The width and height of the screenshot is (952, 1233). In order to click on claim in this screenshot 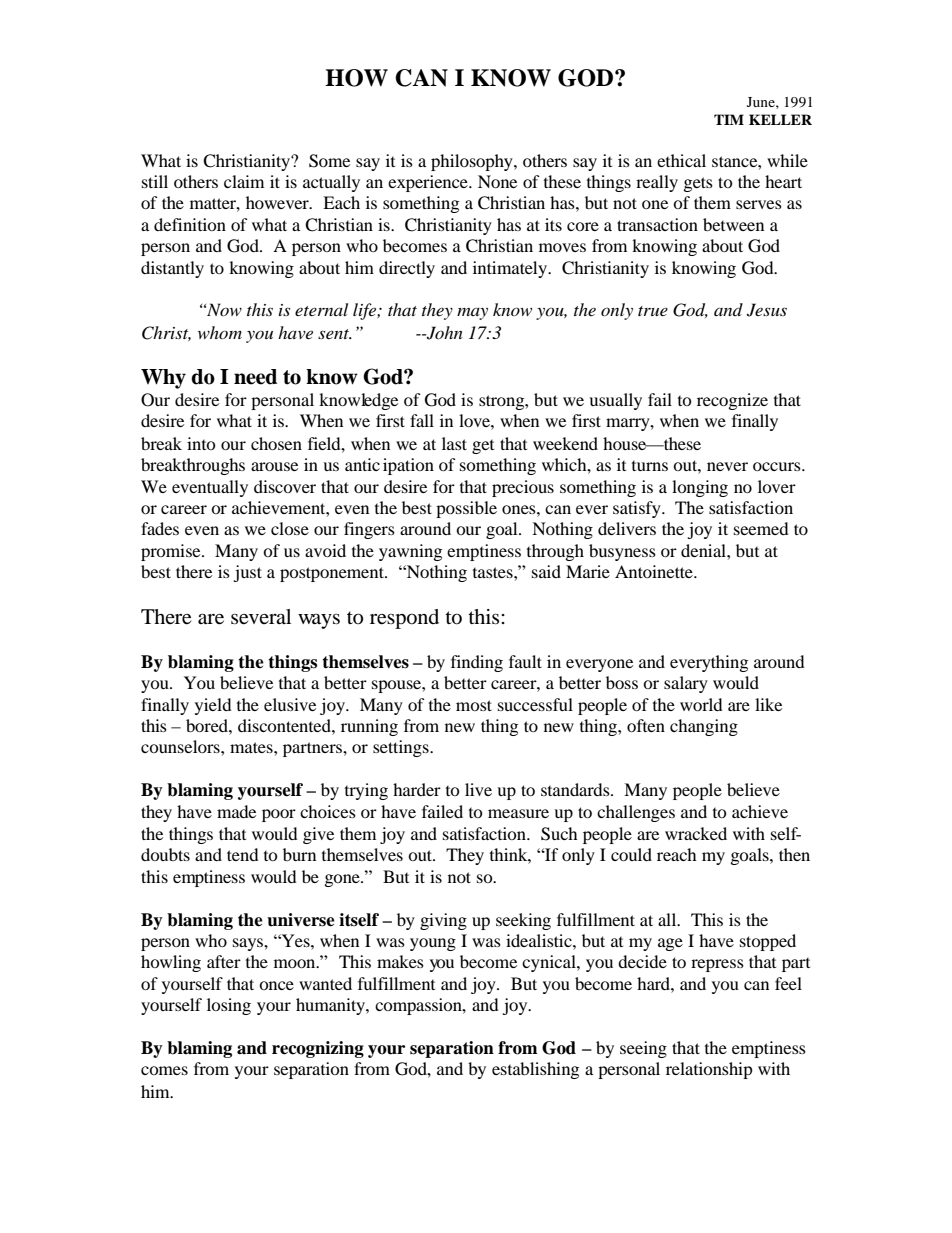, I will do `click(244, 181)`.
